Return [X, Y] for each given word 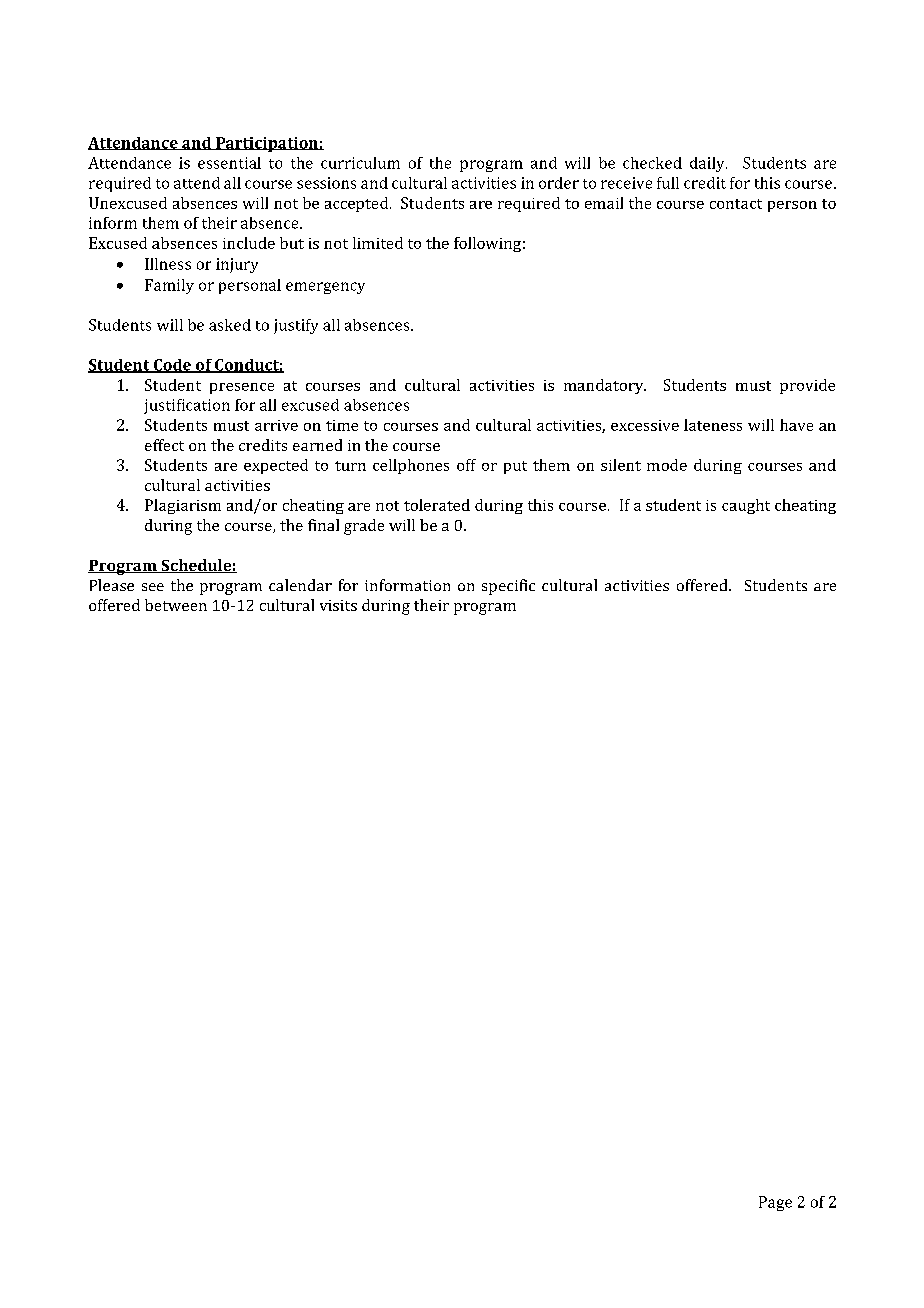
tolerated [437, 505]
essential [229, 163]
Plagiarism [183, 506]
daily [708, 164]
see [153, 587]
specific [508, 587]
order [559, 183]
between [176, 605]
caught [746, 506]
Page [775, 1203]
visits [338, 605]
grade [364, 527]
